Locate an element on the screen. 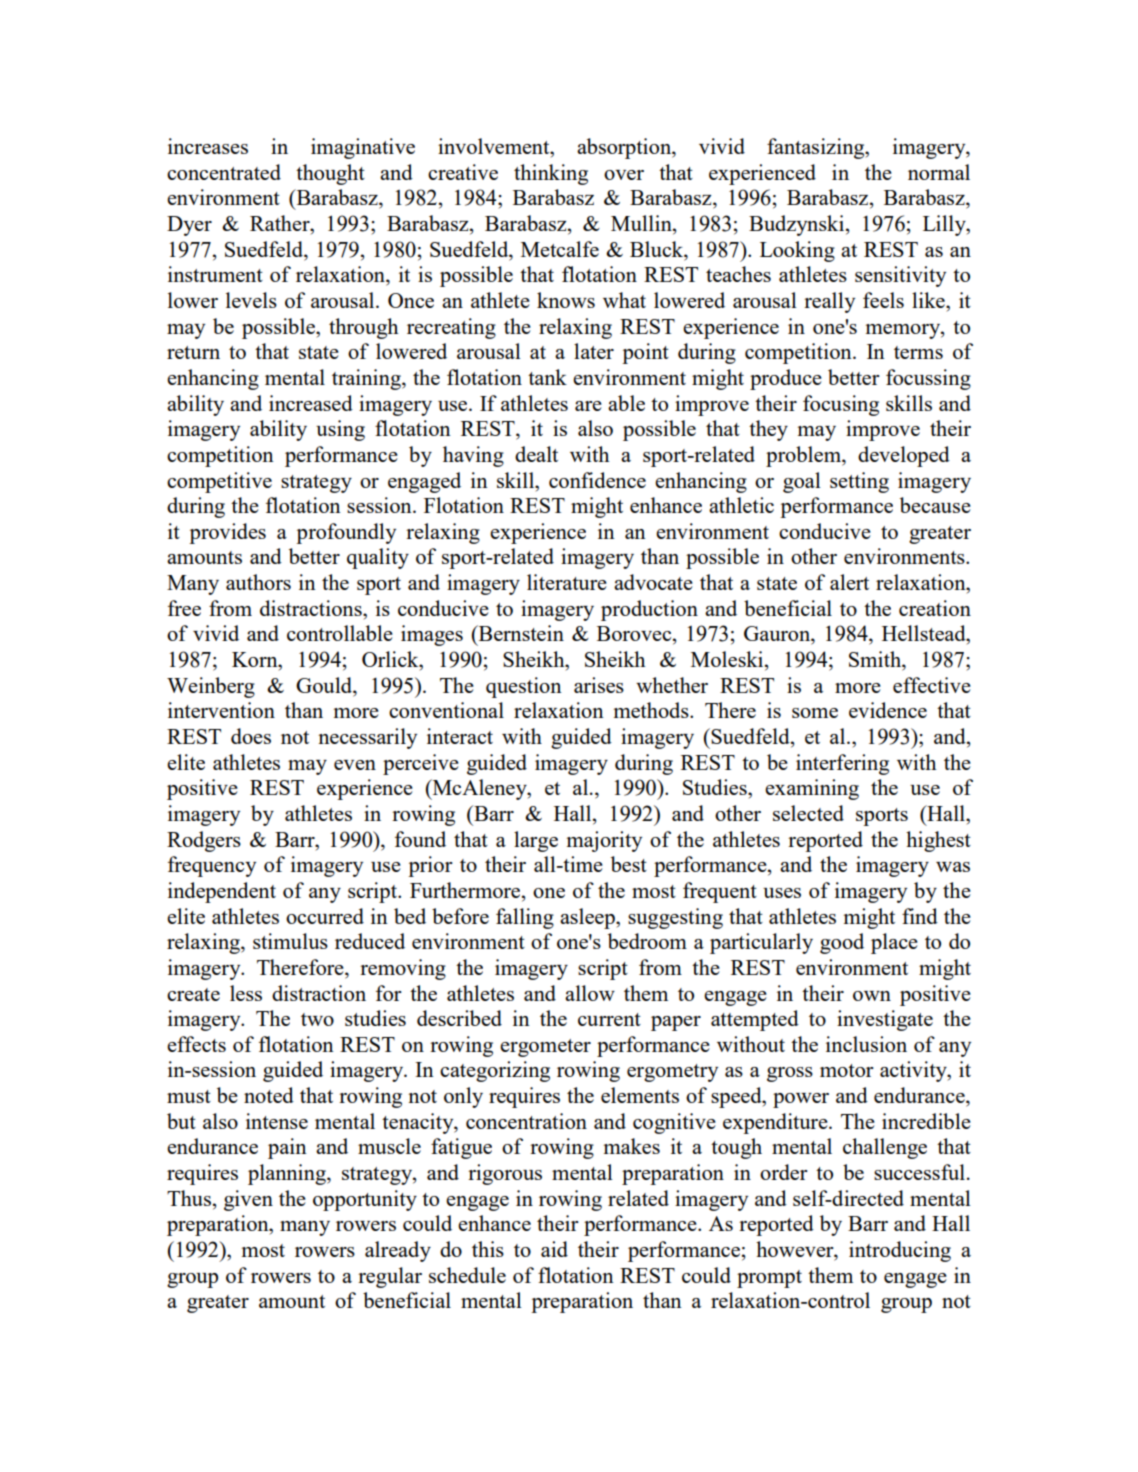  normal is located at coordinates (939, 172).
